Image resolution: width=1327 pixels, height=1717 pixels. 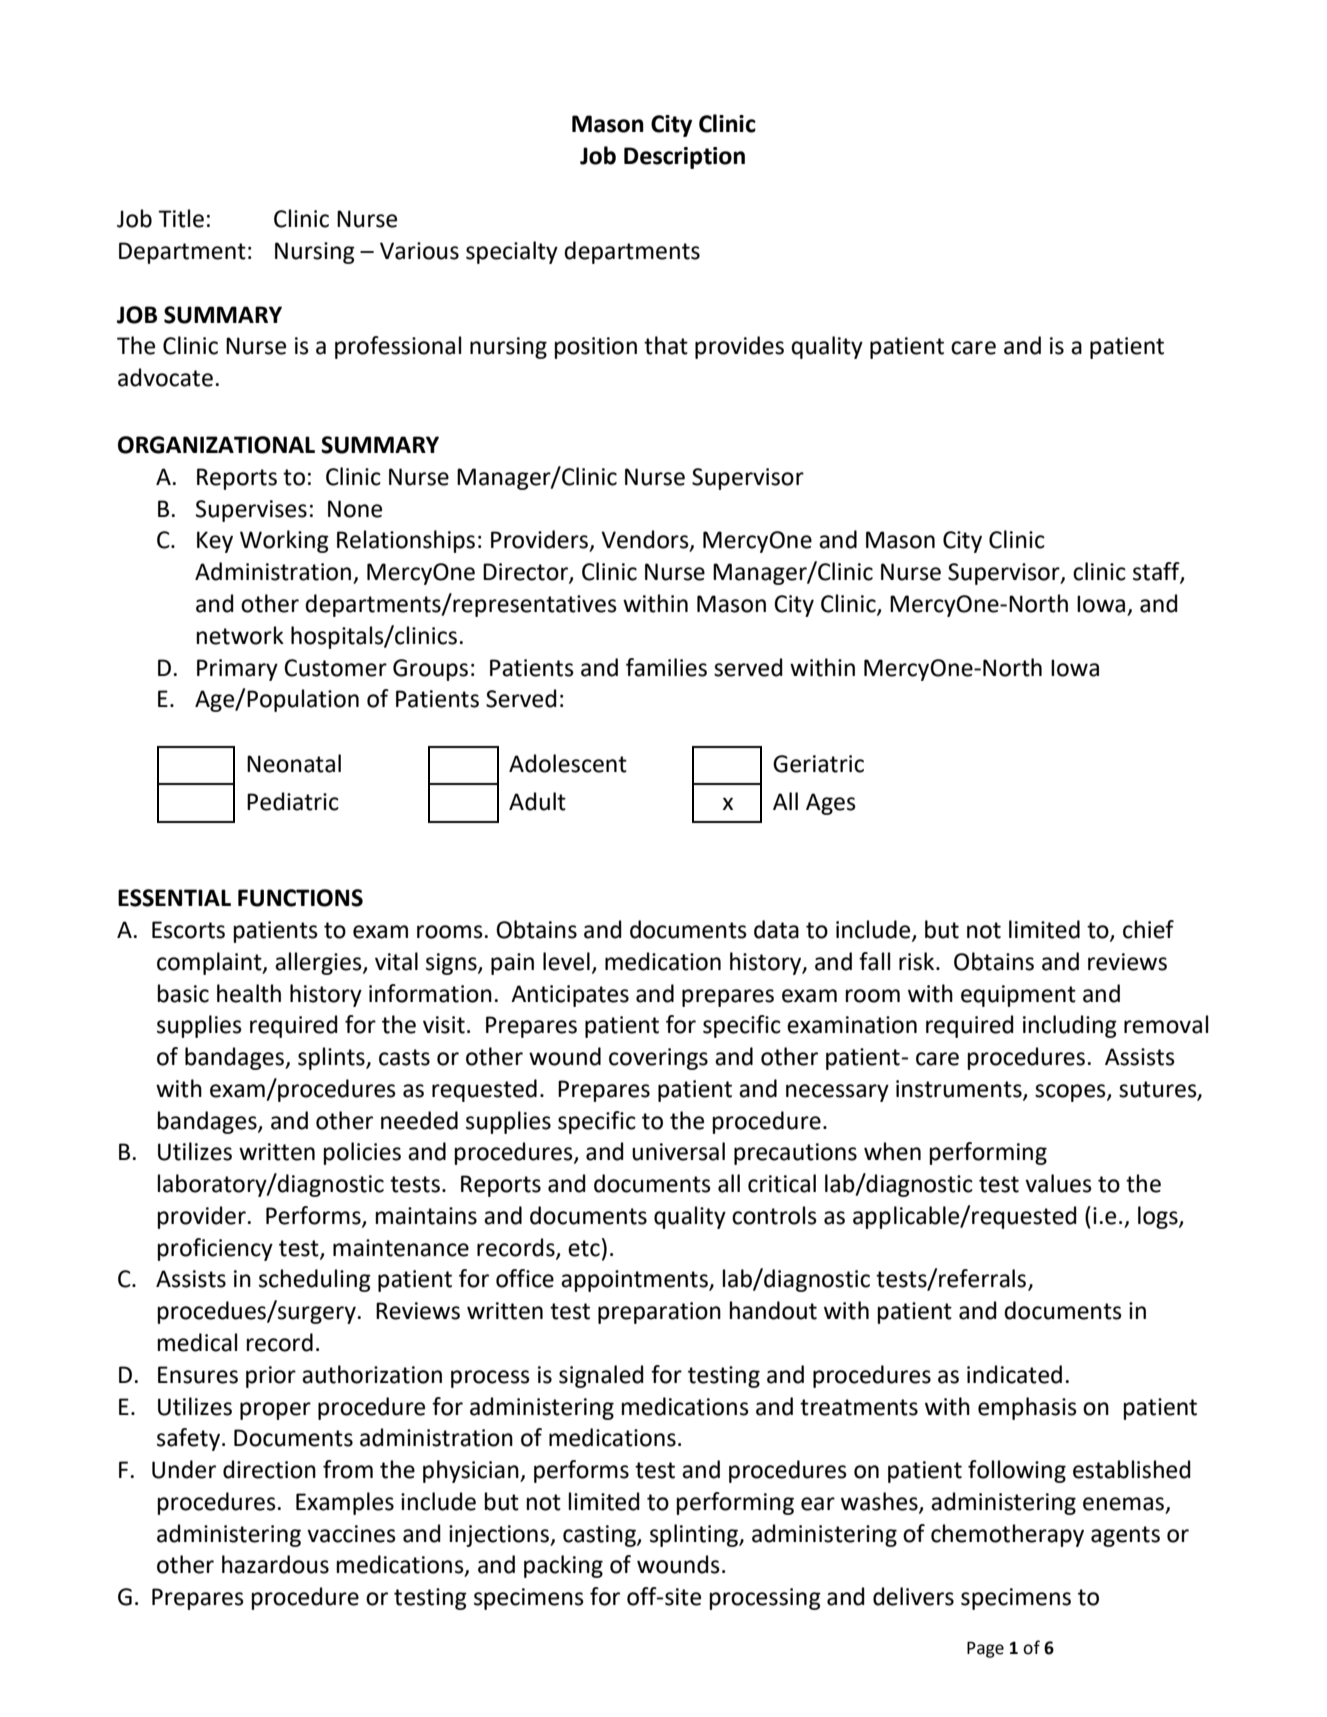 What do you see at coordinates (1148, 929) in the image?
I see `chief` at bounding box center [1148, 929].
